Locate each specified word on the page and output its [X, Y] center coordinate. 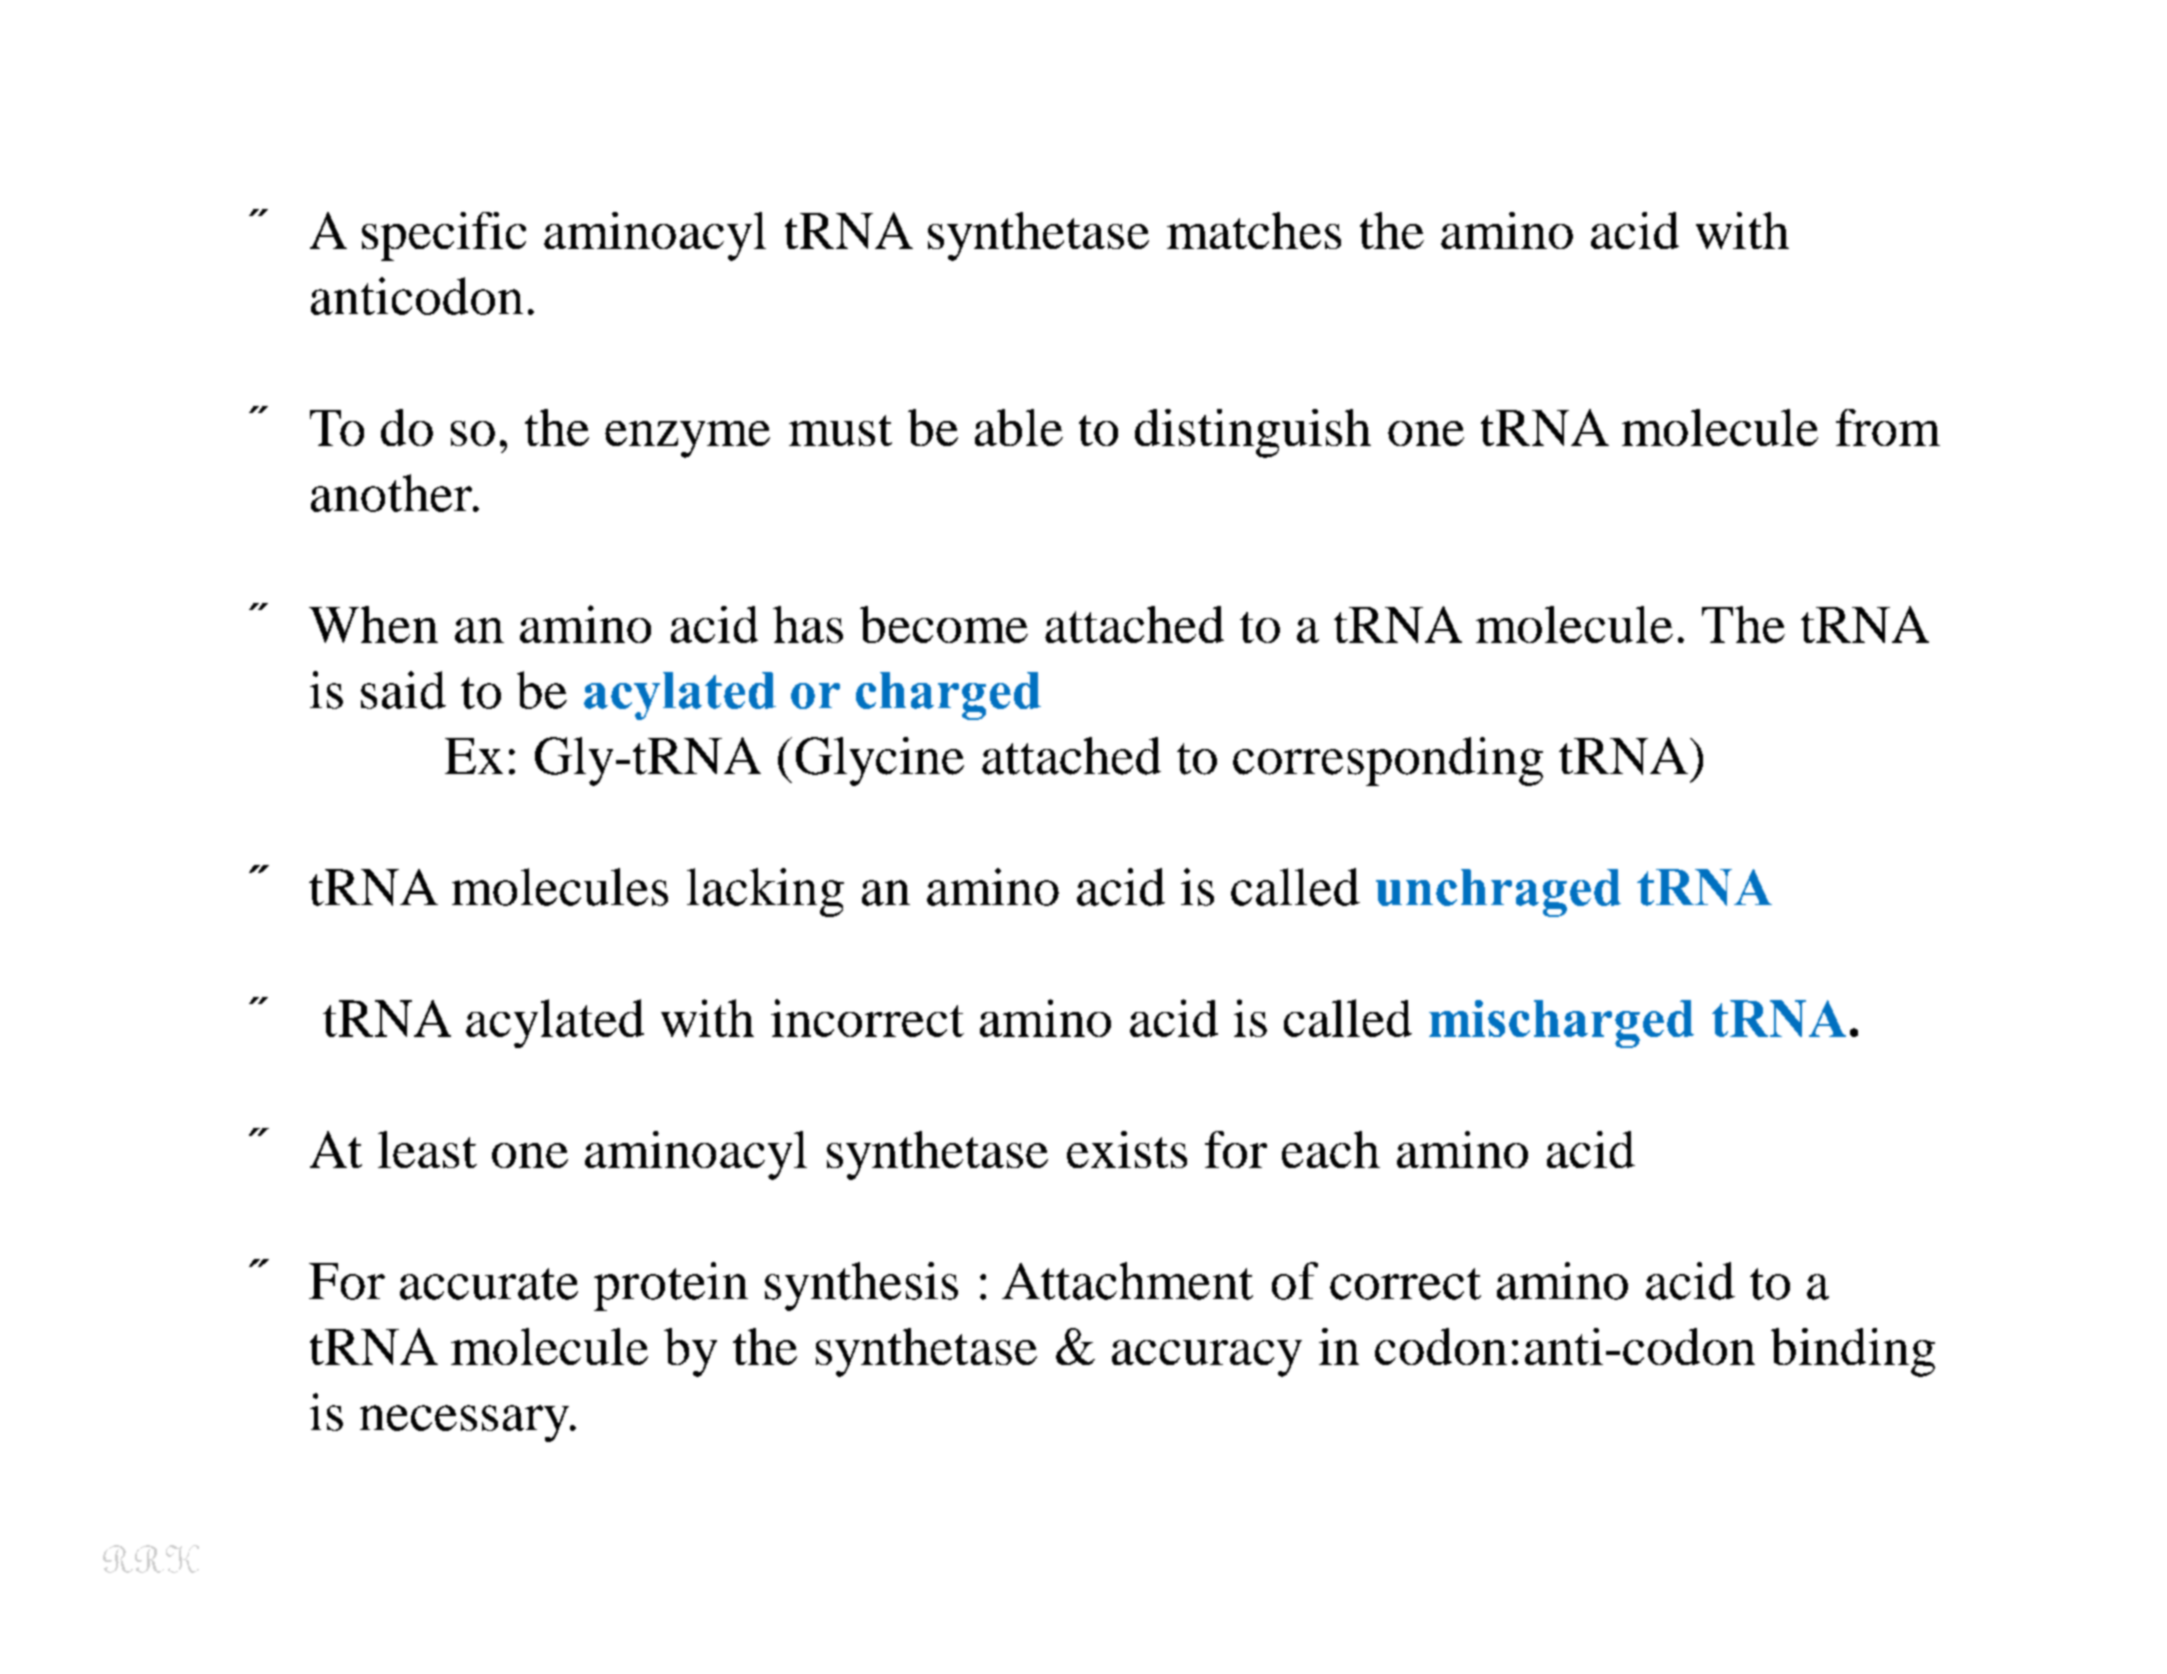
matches [1254, 230]
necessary [465, 1423]
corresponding [1388, 761]
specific [444, 236]
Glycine [880, 761]
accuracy [1207, 1358]
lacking [765, 892]
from [1888, 427]
